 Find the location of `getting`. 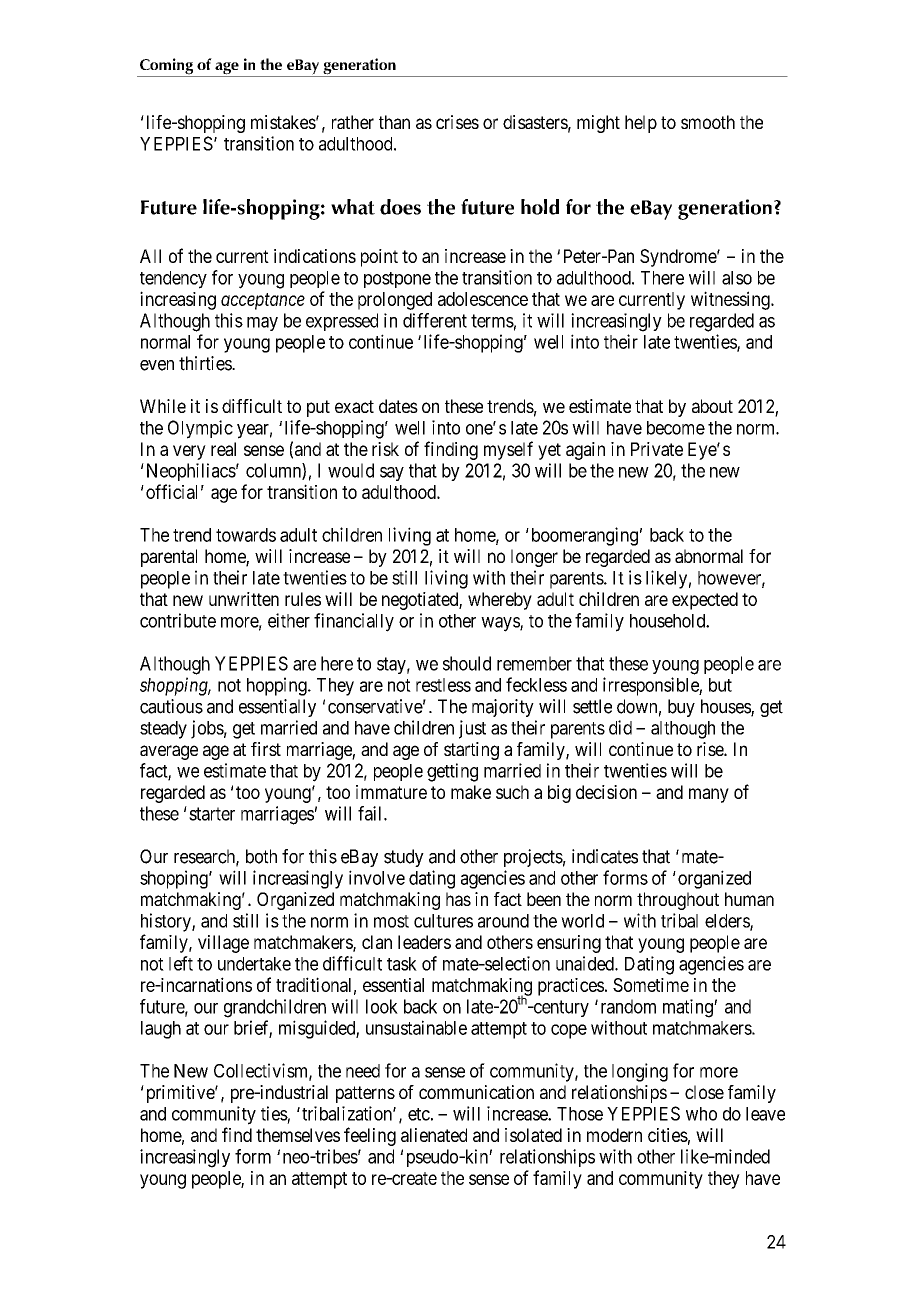

getting is located at coordinates (452, 772).
